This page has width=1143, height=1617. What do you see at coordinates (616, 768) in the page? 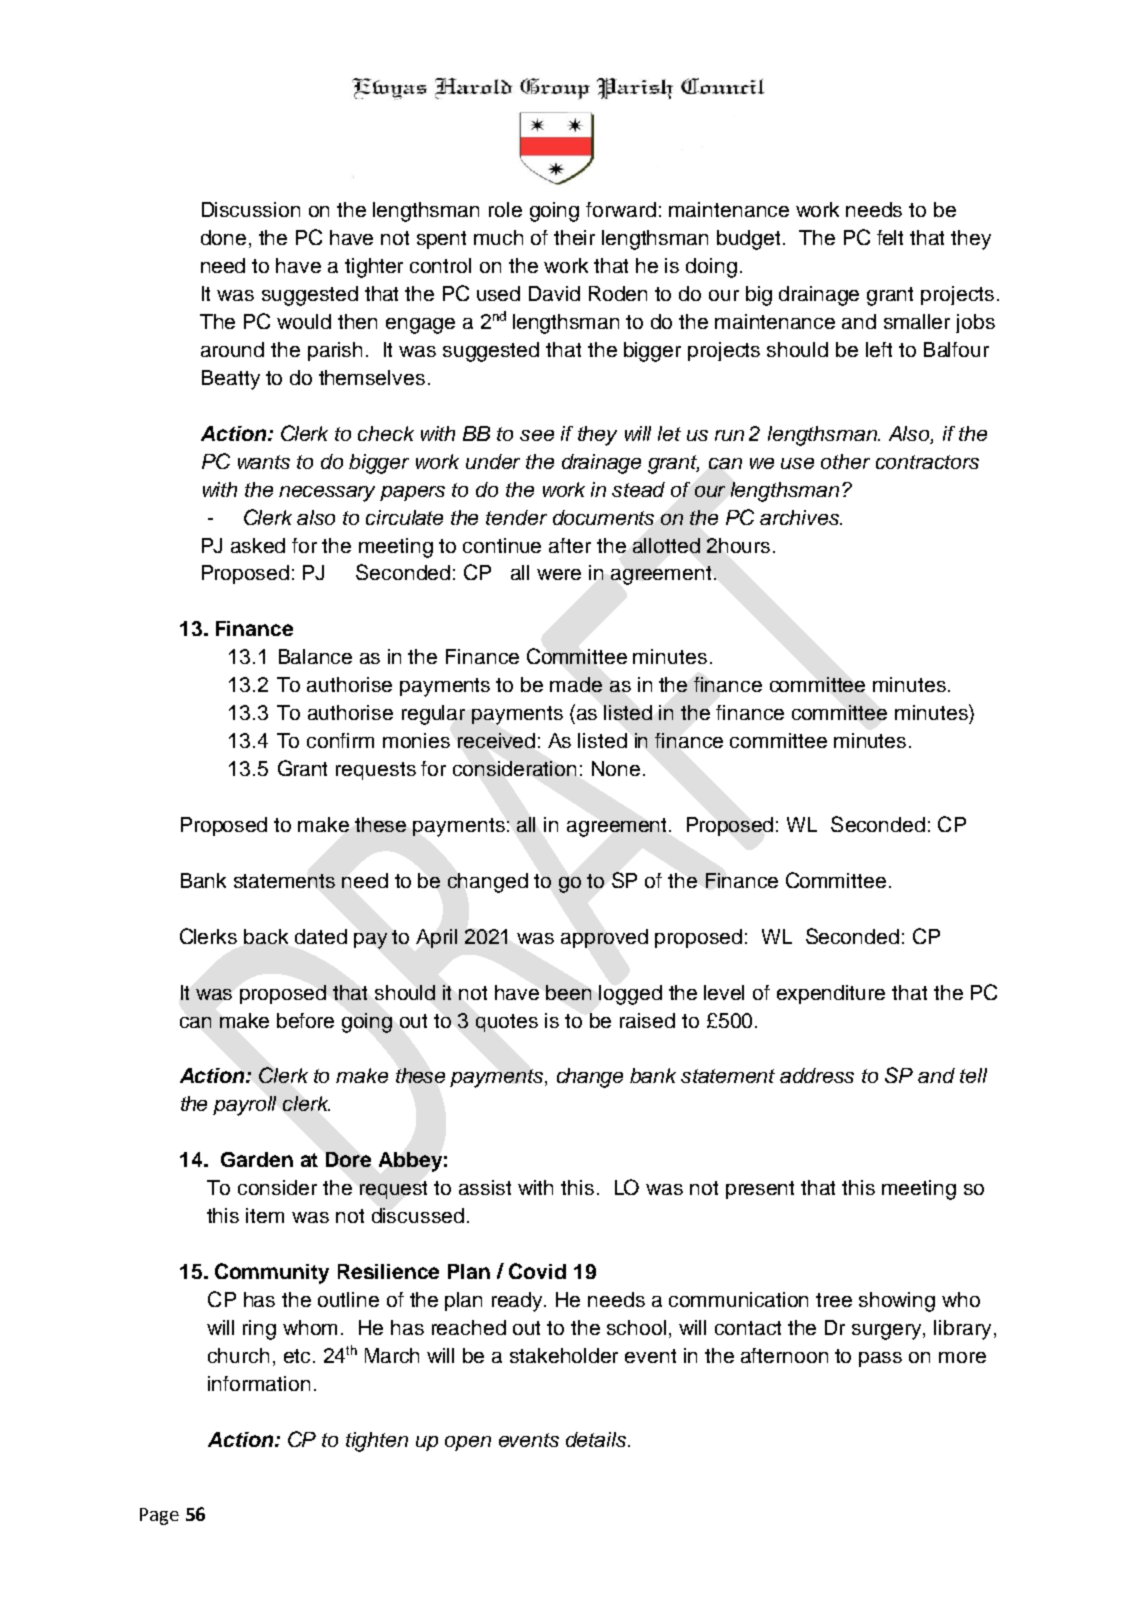
I see `None` at bounding box center [616, 768].
